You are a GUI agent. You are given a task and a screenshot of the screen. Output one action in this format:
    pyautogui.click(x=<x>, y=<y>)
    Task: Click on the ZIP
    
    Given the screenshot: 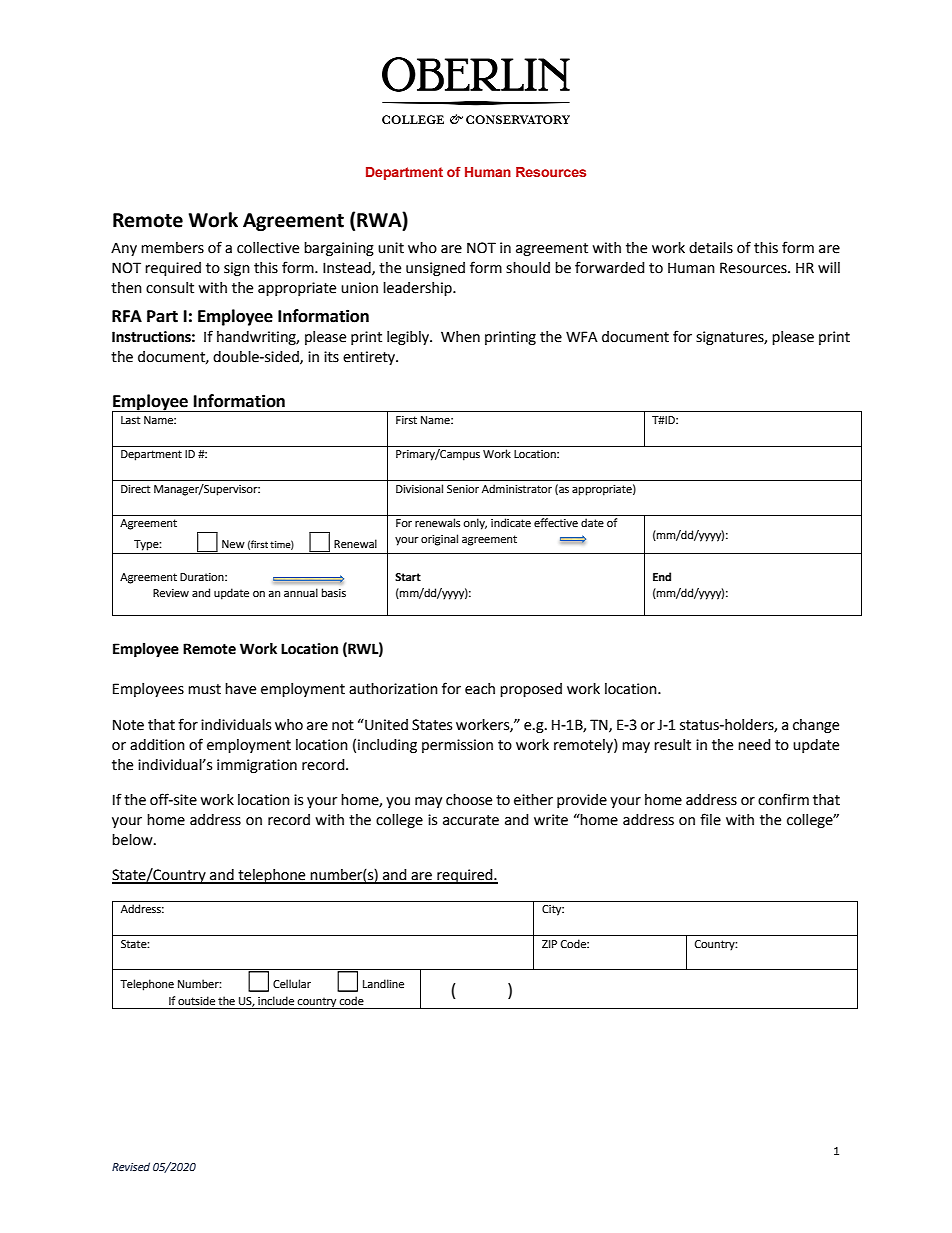 What is the action you would take?
    pyautogui.click(x=549, y=944)
